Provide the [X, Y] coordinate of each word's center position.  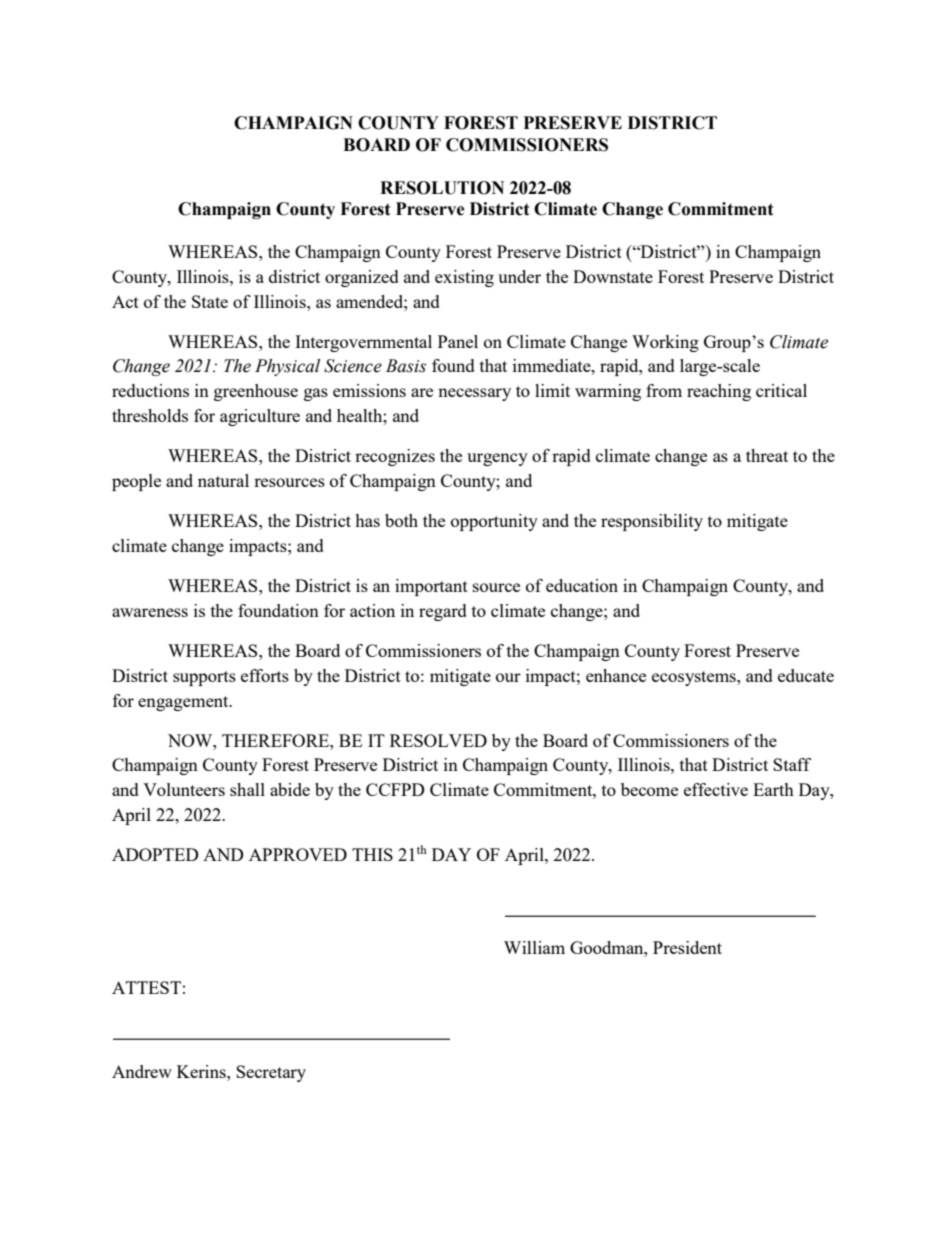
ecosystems [695, 678]
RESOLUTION [442, 188]
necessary [474, 394]
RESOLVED [438, 740]
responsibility [652, 522]
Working [665, 343]
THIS [372, 854]
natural [223, 480]
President [687, 947]
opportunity [494, 522]
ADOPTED [155, 854]
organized [362, 278]
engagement [184, 703]
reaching [719, 392]
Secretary [271, 1073]
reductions [150, 390]
